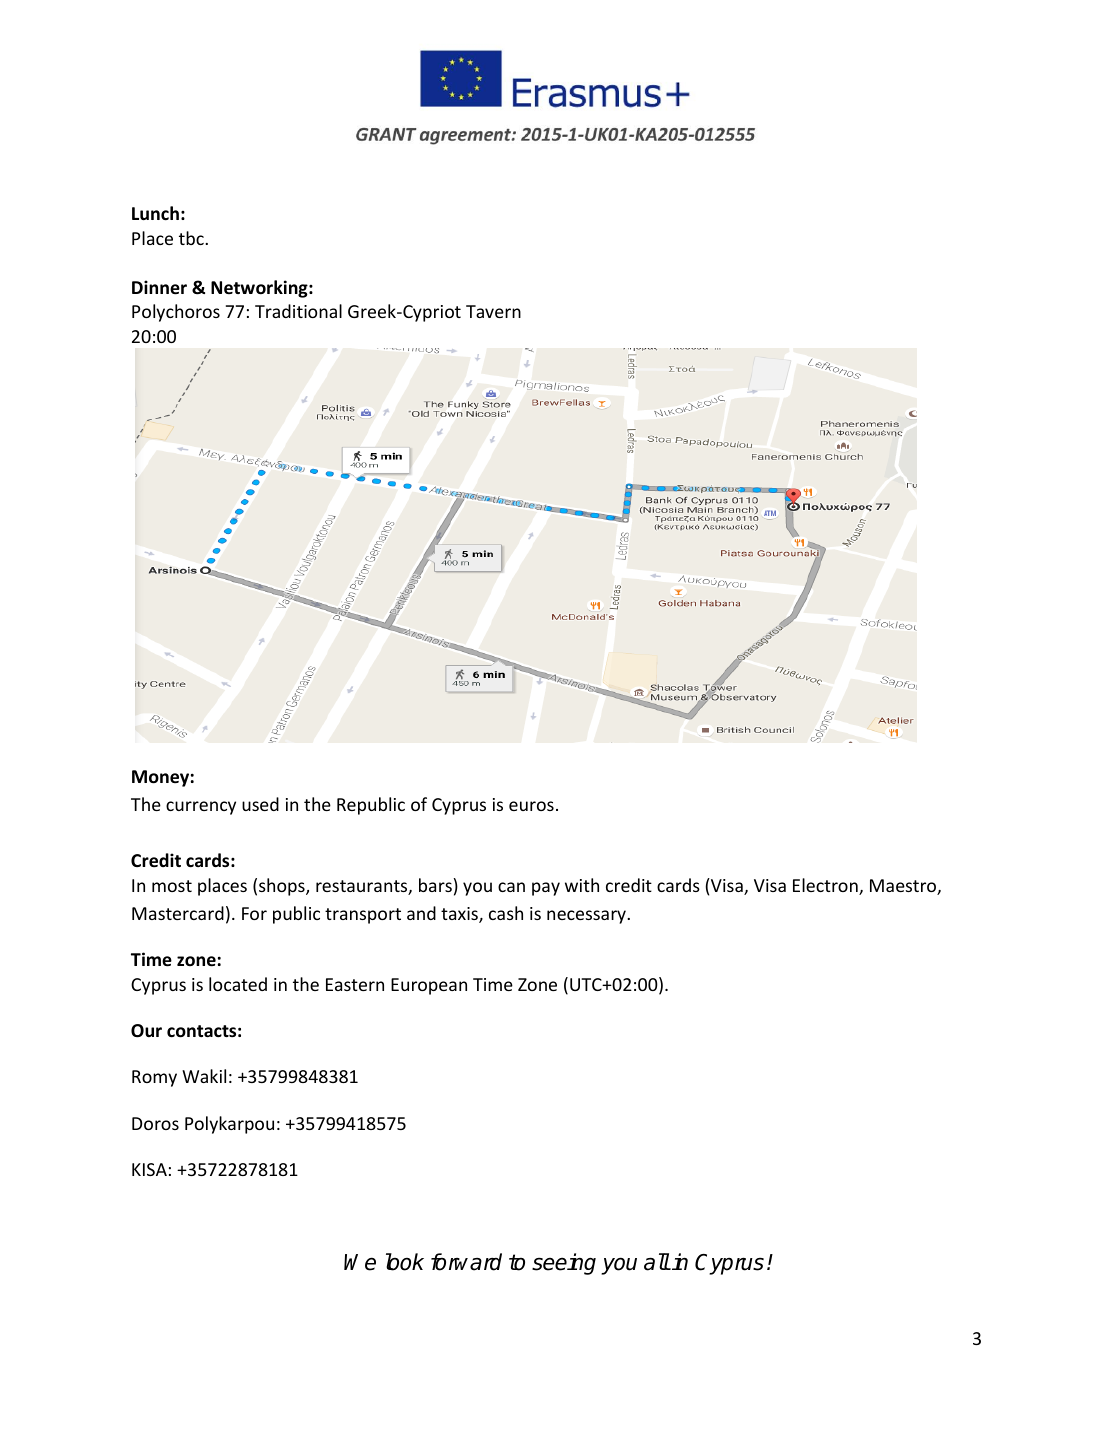 The width and height of the screenshot is (1113, 1441). Describe the element at coordinates (531, 806) in the screenshot. I see `euros` at that location.
